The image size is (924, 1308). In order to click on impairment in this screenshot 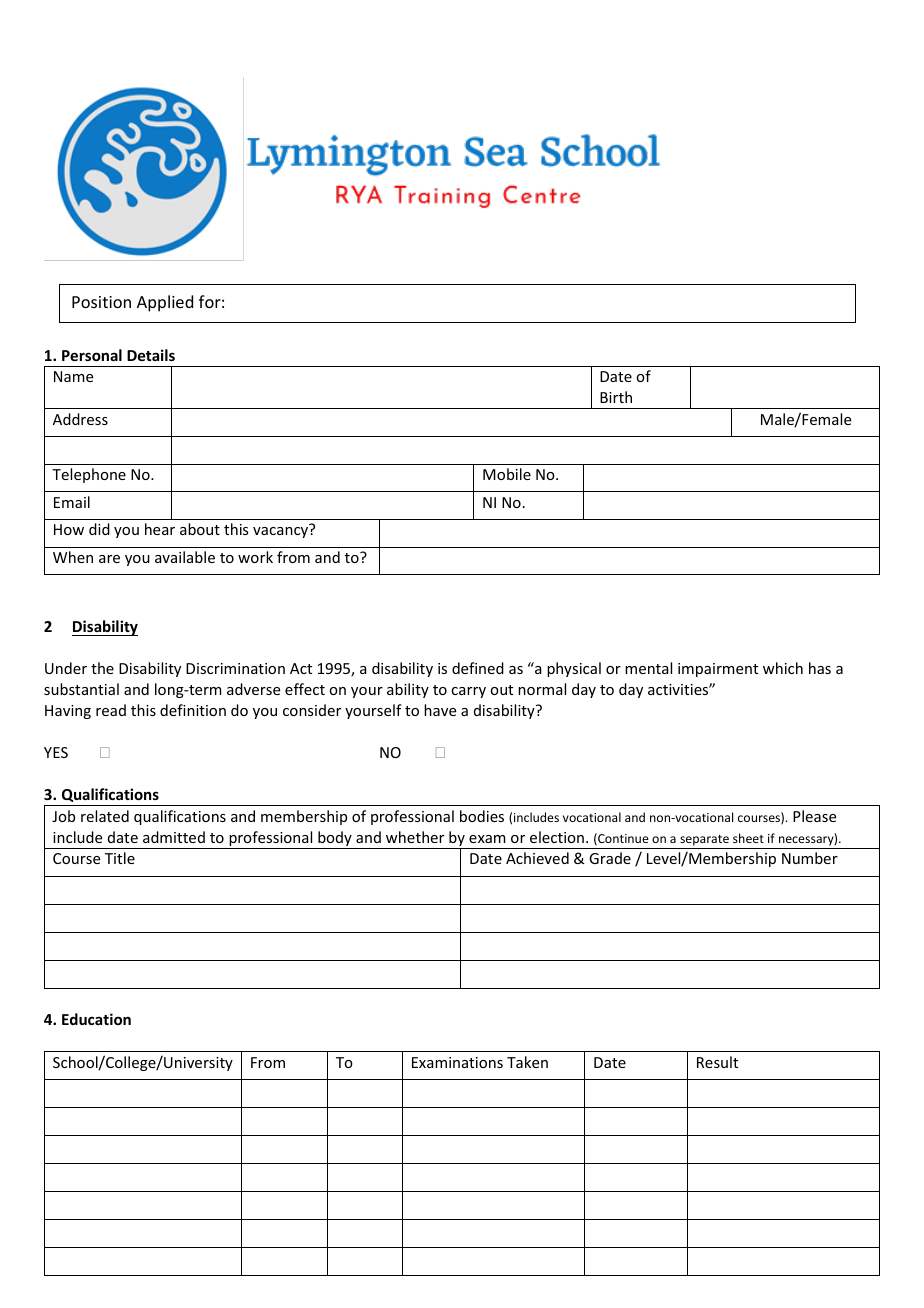, I will do `click(718, 670)`.
